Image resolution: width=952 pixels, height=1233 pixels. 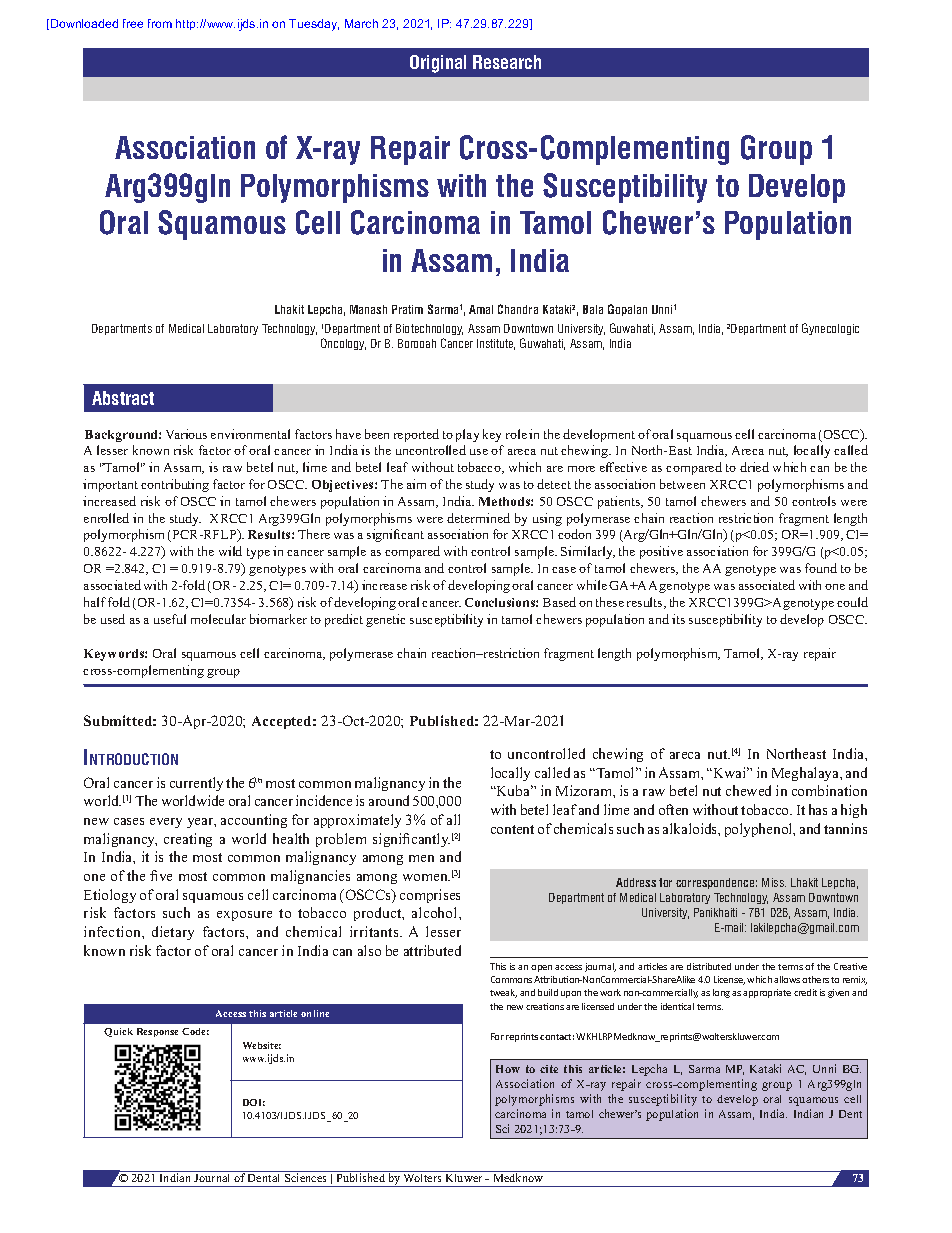 I want to click on determined, so click(x=478, y=518).
